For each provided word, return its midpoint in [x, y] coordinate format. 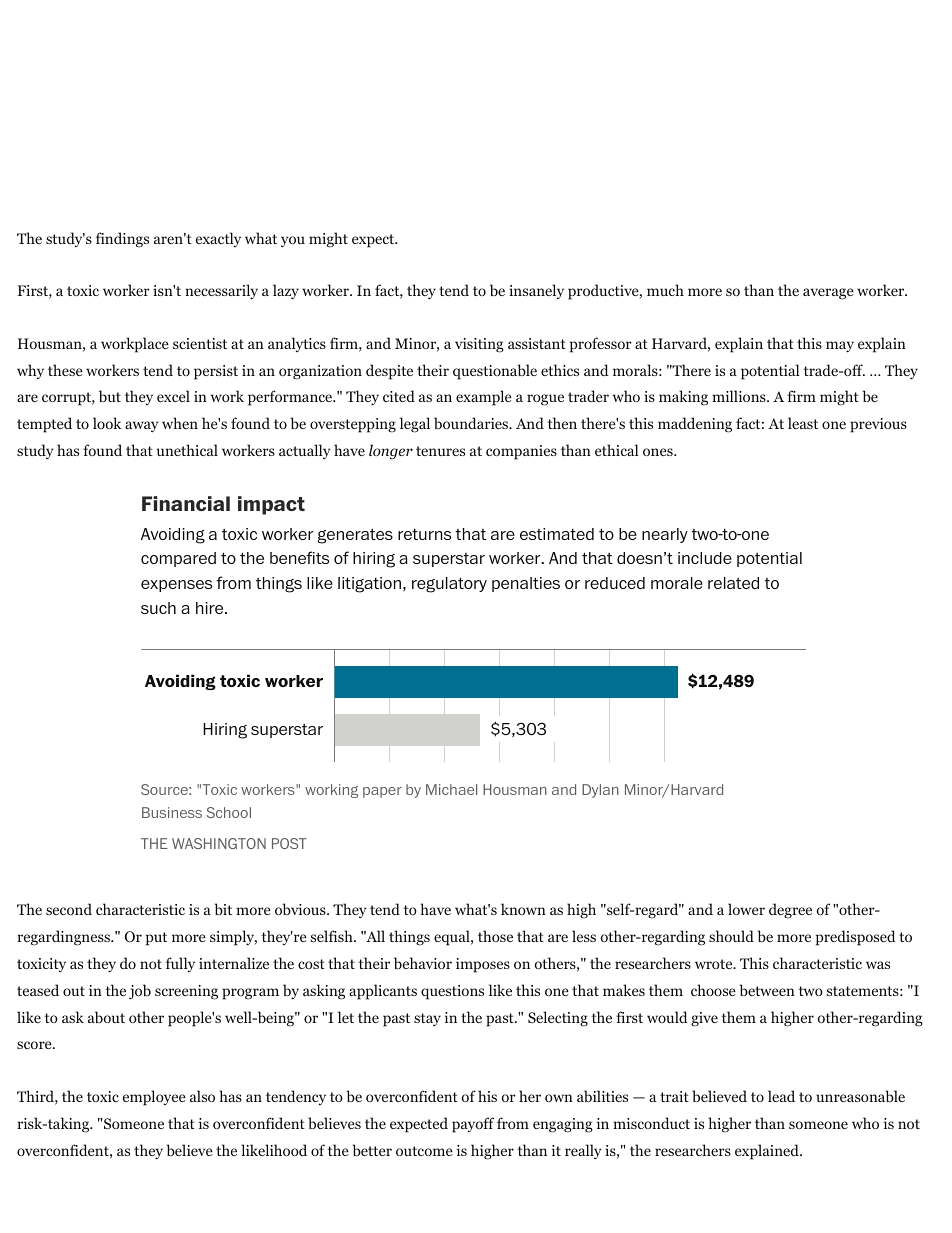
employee [154, 1098]
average [828, 294]
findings [122, 240]
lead [781, 1096]
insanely [536, 291]
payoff [473, 1125]
